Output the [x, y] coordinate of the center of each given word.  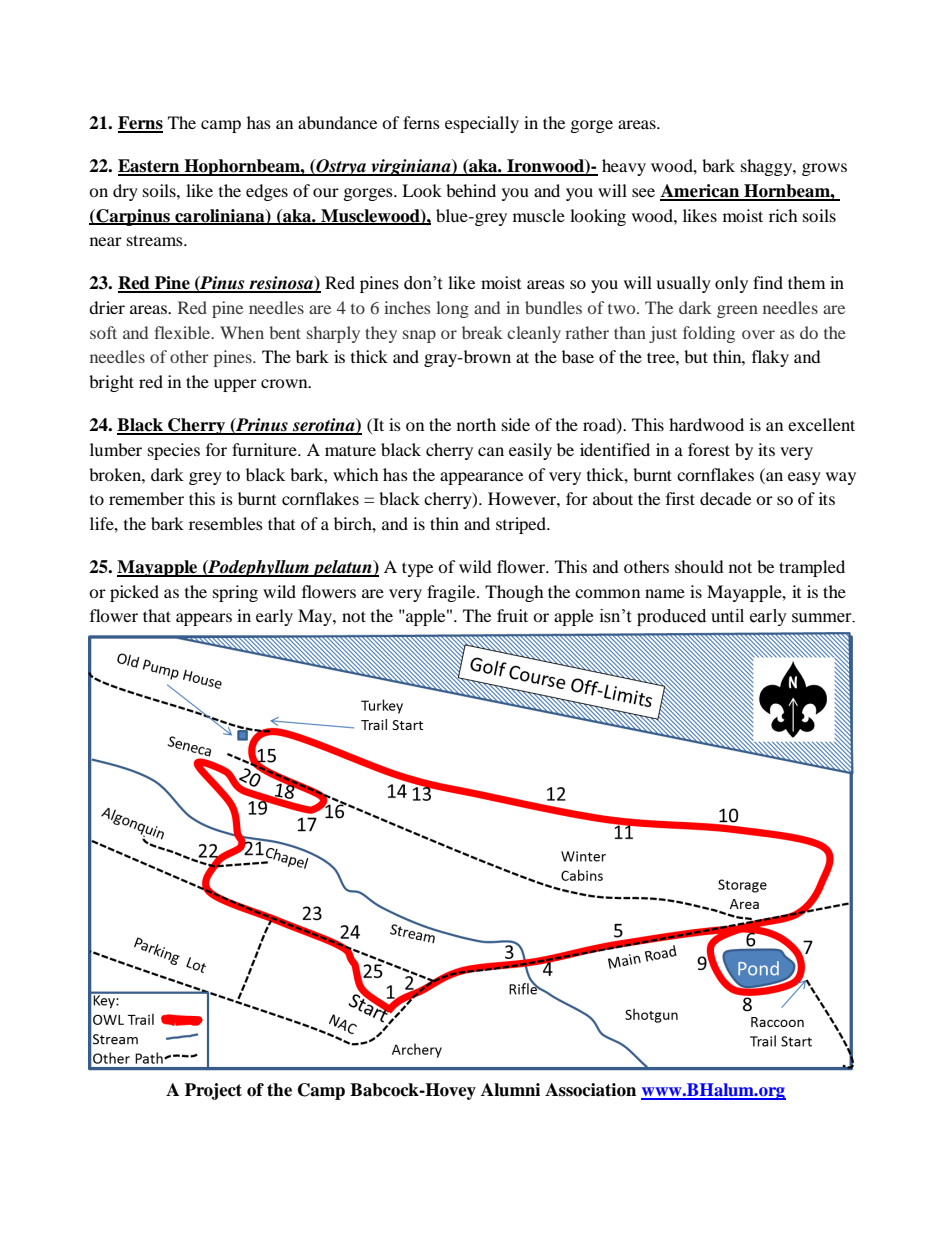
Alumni [510, 1090]
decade [725, 498]
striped [522, 525]
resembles [226, 523]
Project [213, 1091]
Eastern [150, 167]
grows [824, 169]
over [758, 334]
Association [590, 1090]
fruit [512, 615]
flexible [183, 332]
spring [235, 593]
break [482, 332]
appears [204, 619]
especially [482, 124]
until [727, 616]
